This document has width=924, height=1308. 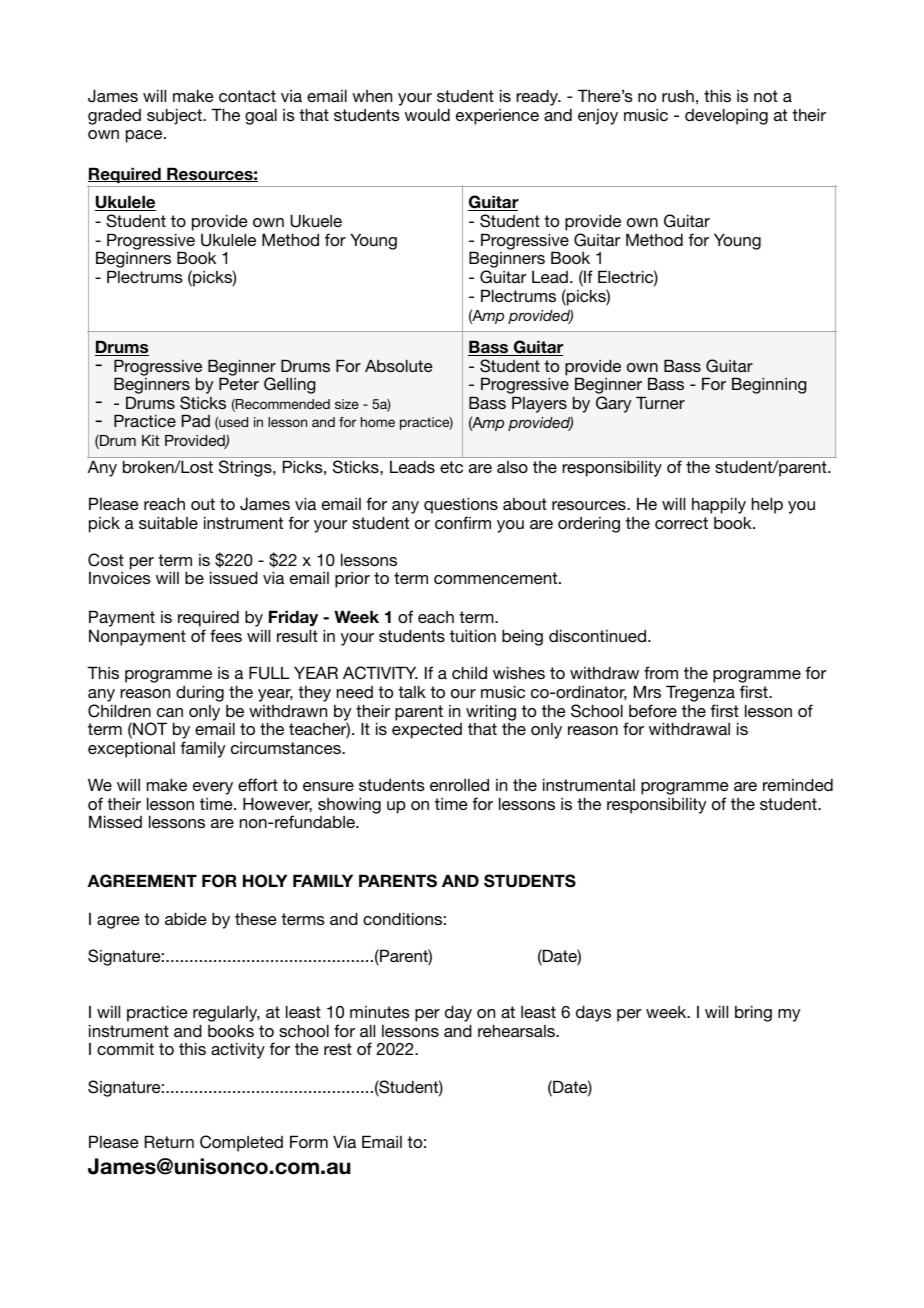 What do you see at coordinates (427, 114) in the document?
I see `would` at bounding box center [427, 114].
